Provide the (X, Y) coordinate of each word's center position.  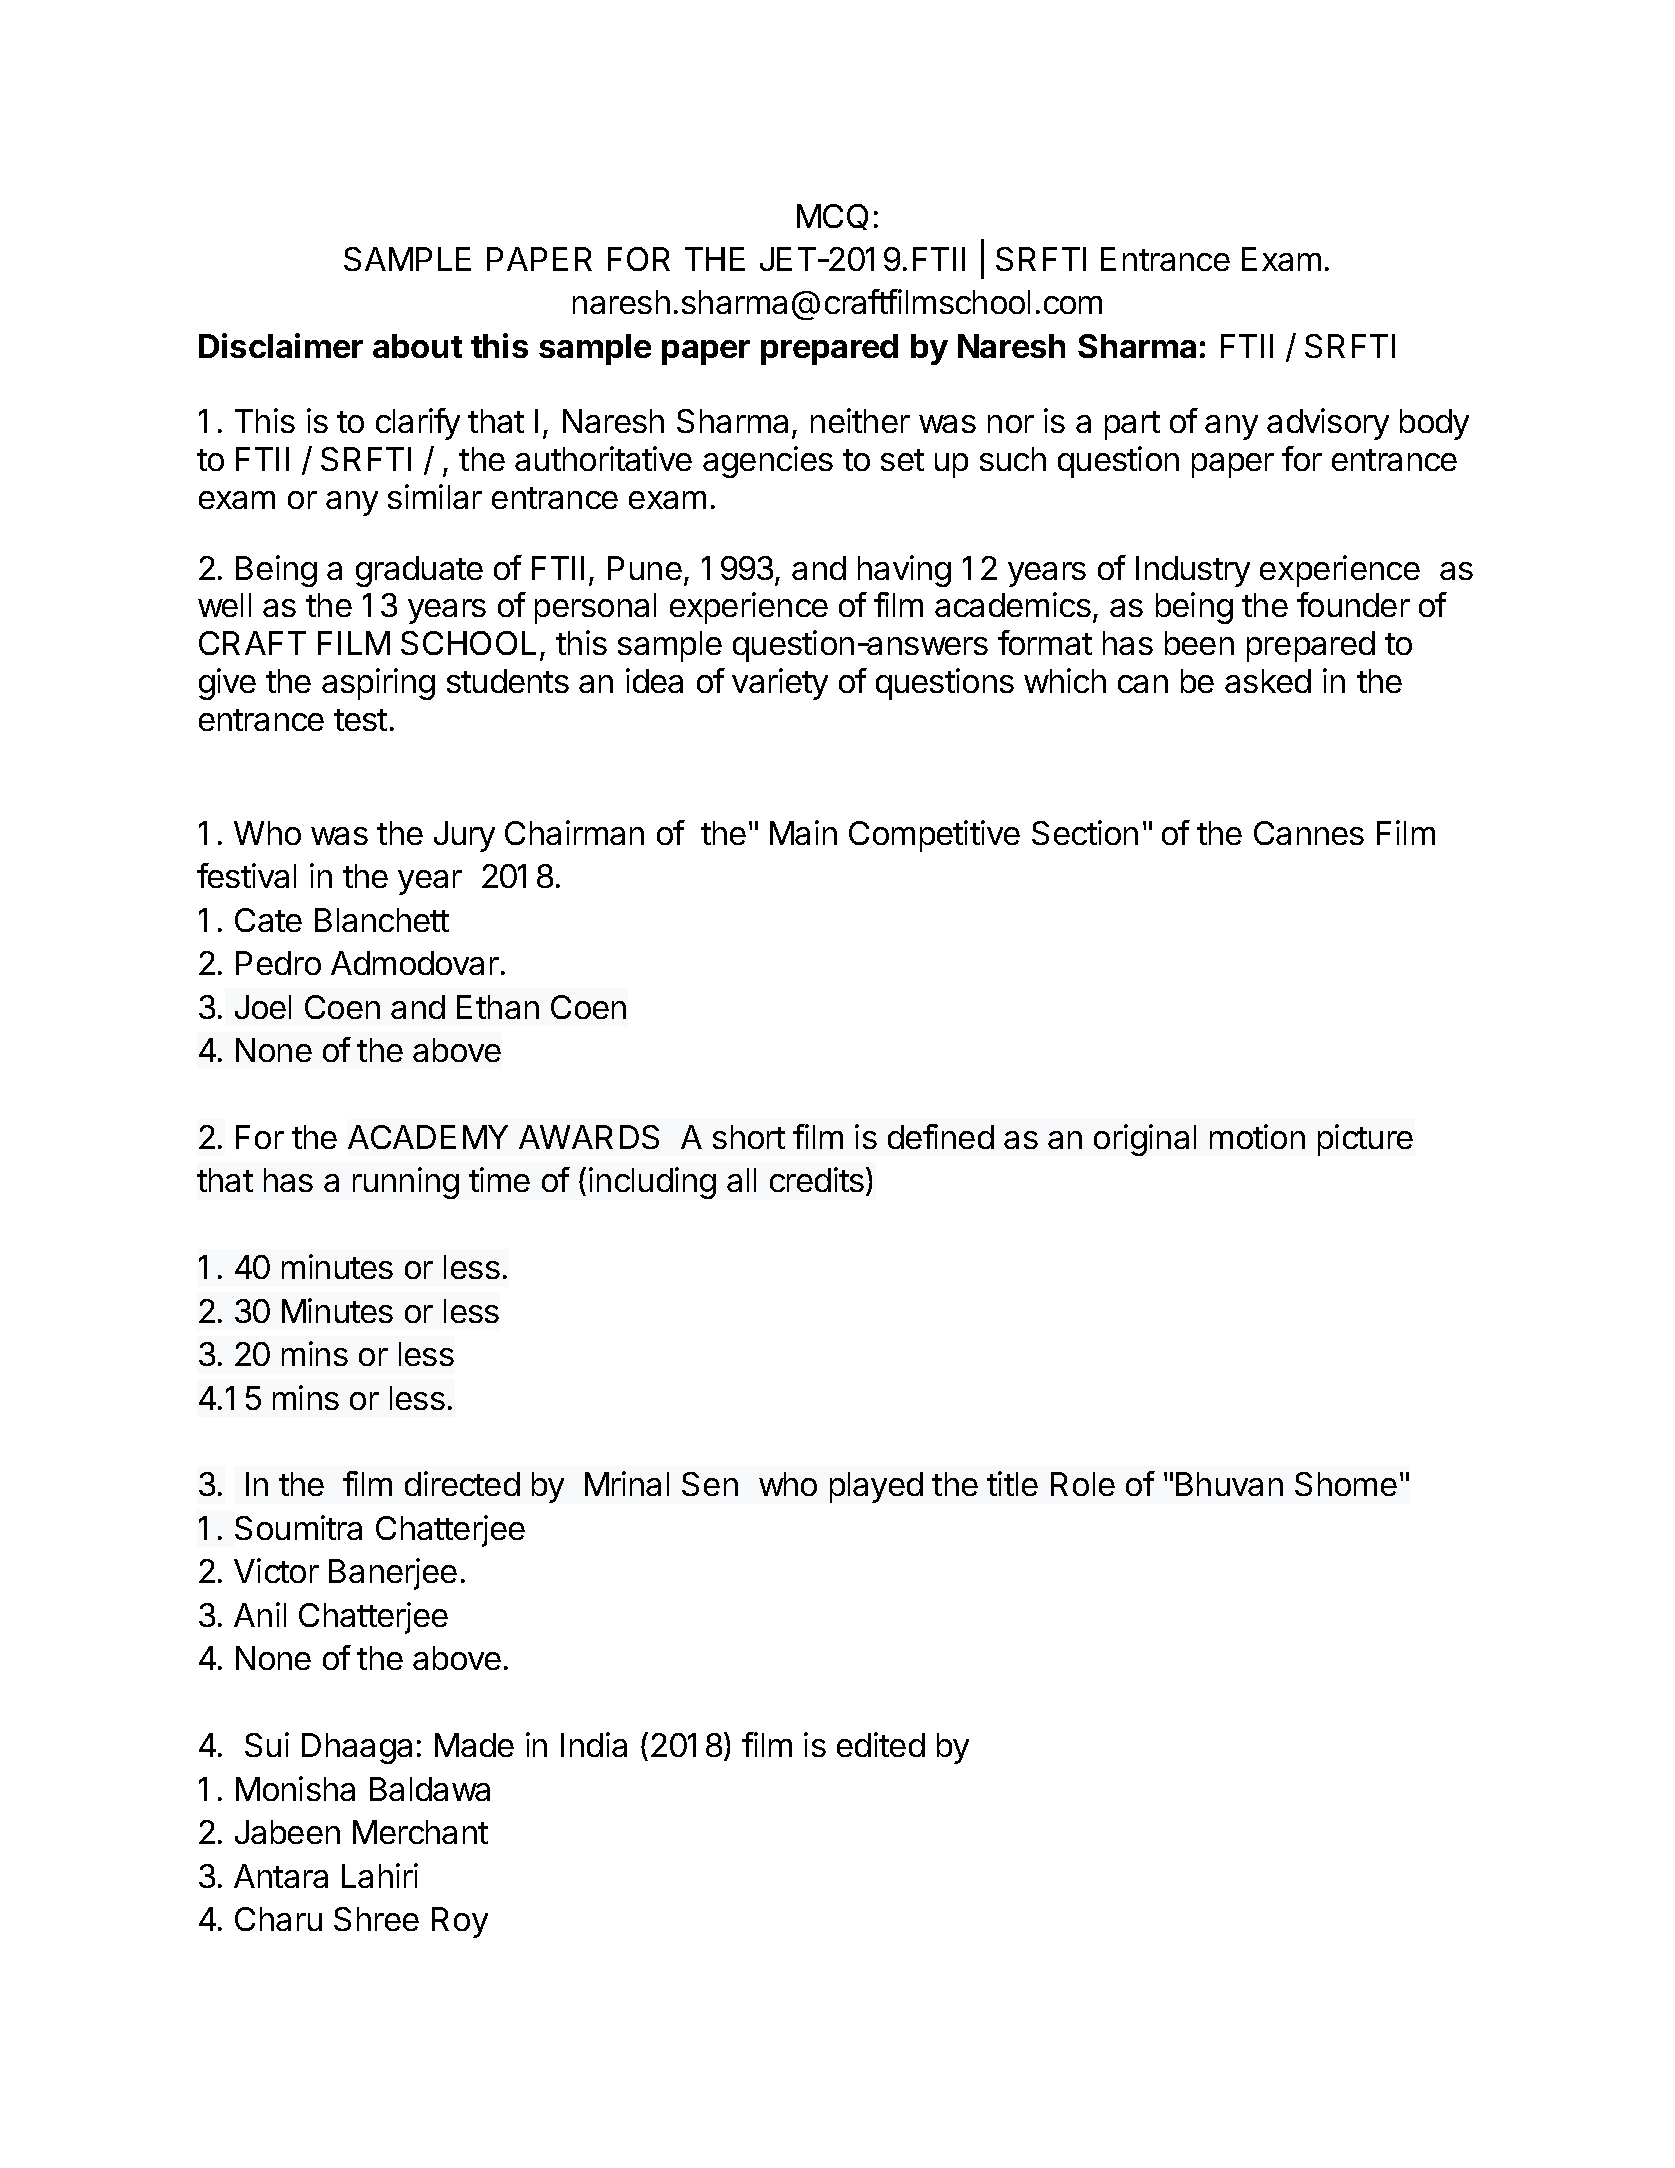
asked (1268, 681)
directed (462, 1483)
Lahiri (380, 1875)
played (876, 1487)
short (749, 1137)
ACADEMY (428, 1137)
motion (1257, 1136)
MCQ (832, 217)
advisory (1328, 424)
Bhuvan (1229, 1484)
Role (1083, 1484)
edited (881, 1744)
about (417, 346)
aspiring (378, 684)
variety (780, 684)
